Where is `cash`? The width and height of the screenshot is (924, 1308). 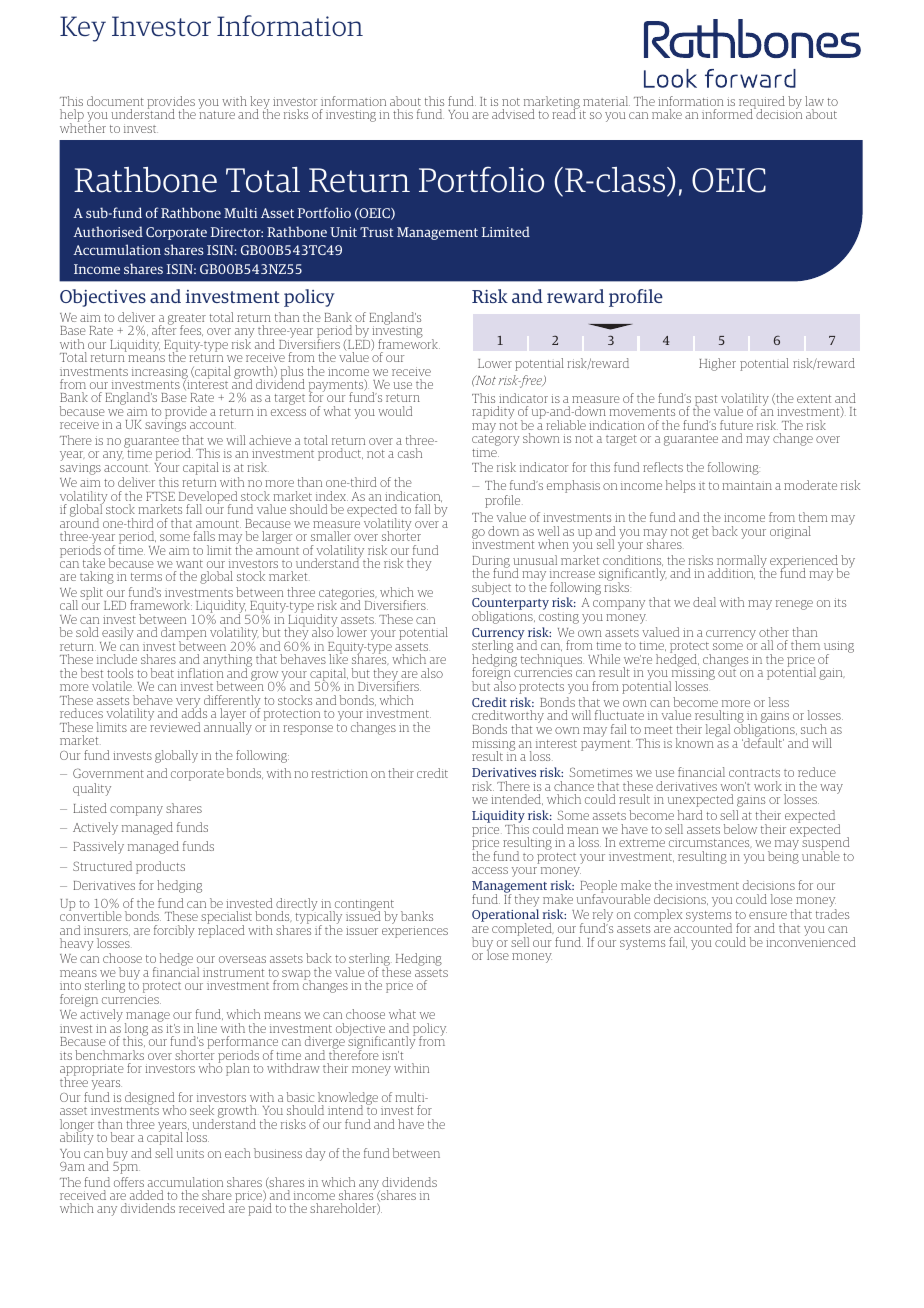
cash is located at coordinates (410, 453).
